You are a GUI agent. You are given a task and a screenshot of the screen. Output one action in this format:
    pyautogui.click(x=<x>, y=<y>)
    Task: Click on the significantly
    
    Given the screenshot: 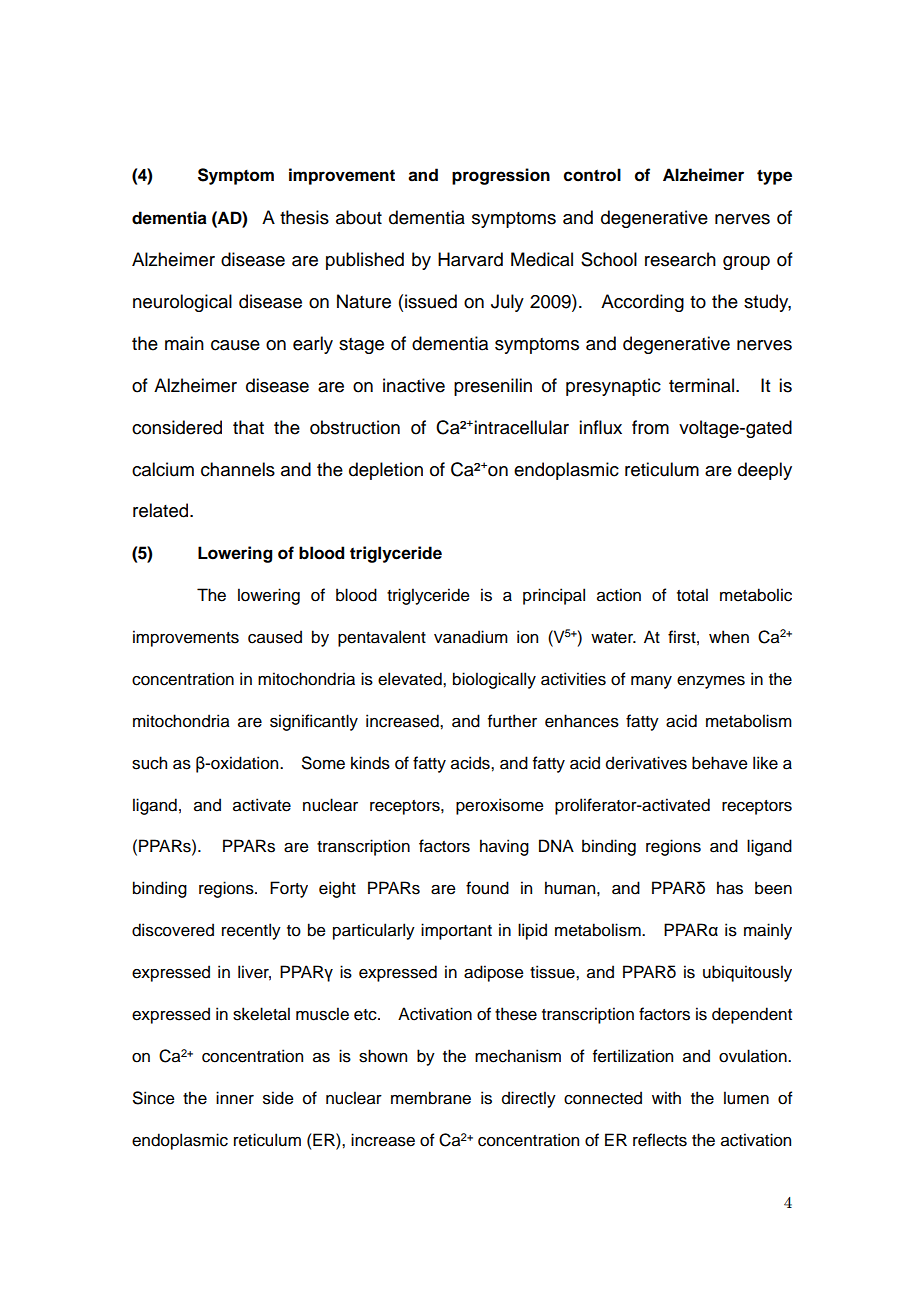 What is the action you would take?
    pyautogui.click(x=314, y=722)
